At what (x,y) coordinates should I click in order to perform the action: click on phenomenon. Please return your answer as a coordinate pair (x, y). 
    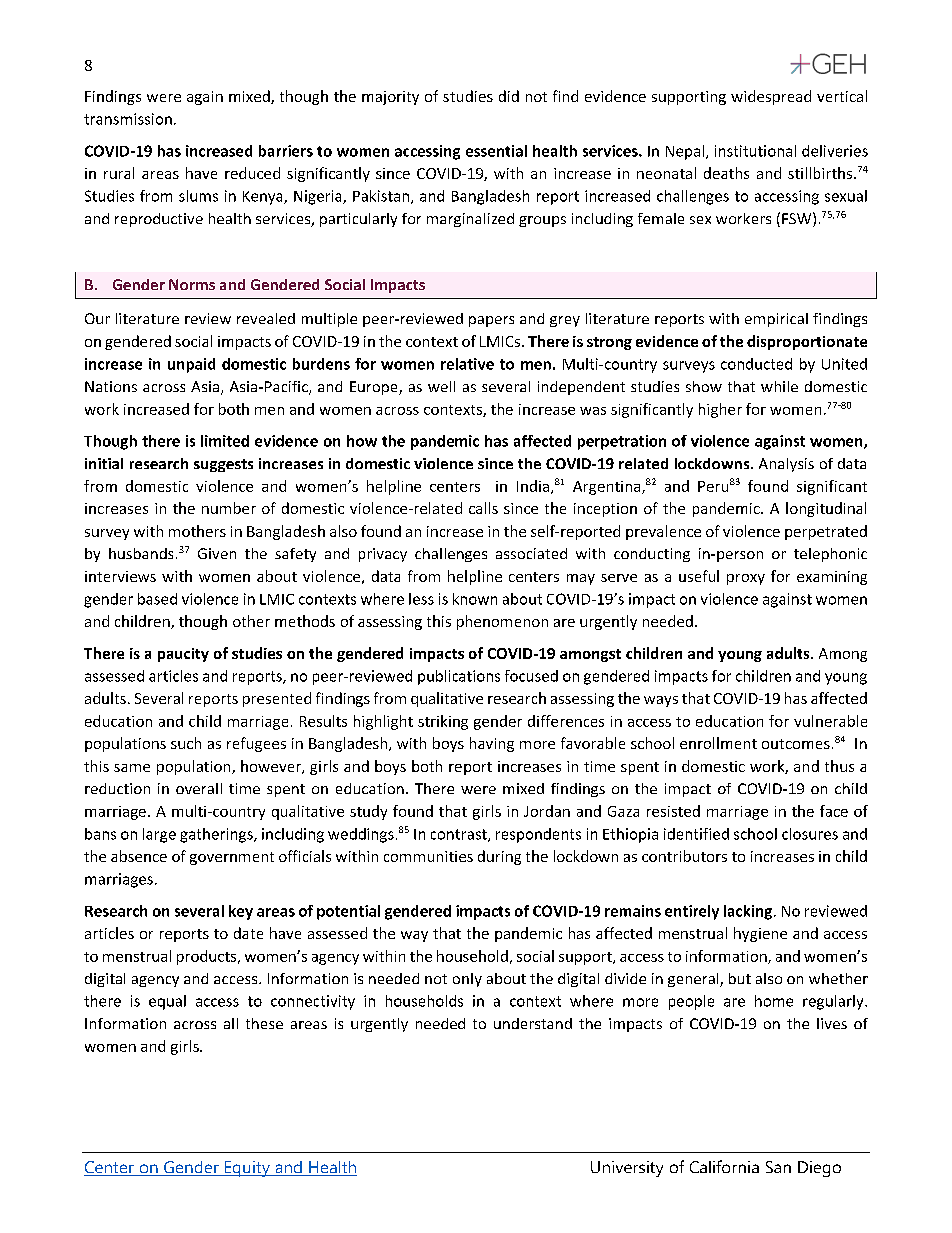
    Looking at the image, I should click on (502, 622).
